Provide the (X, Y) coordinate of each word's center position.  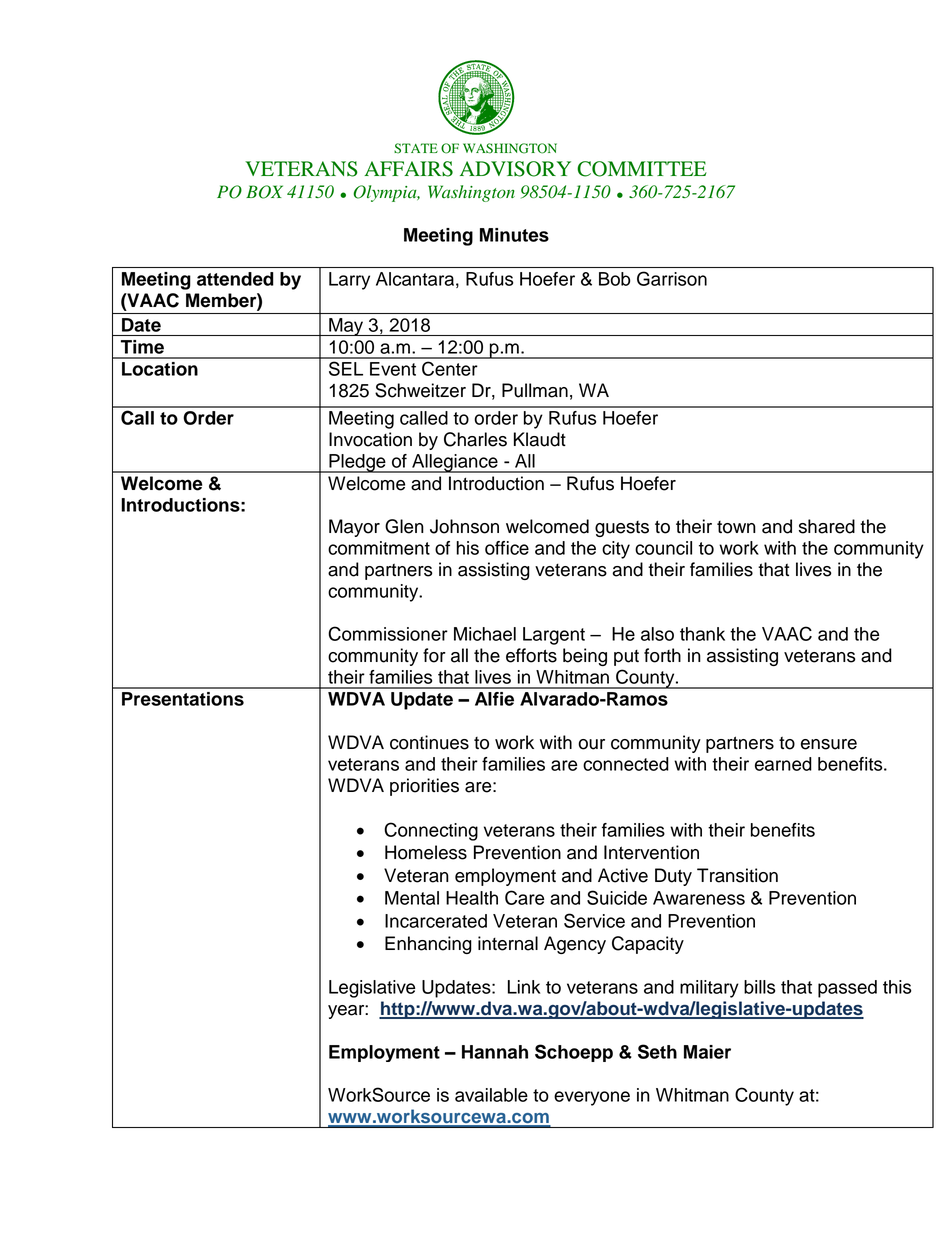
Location (160, 369)
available (491, 1095)
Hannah (495, 1052)
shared (827, 526)
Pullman (535, 390)
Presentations (183, 699)
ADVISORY (515, 169)
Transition (737, 875)
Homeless (426, 852)
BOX (264, 192)
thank (702, 634)
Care (524, 897)
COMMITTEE (642, 169)
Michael (485, 634)
